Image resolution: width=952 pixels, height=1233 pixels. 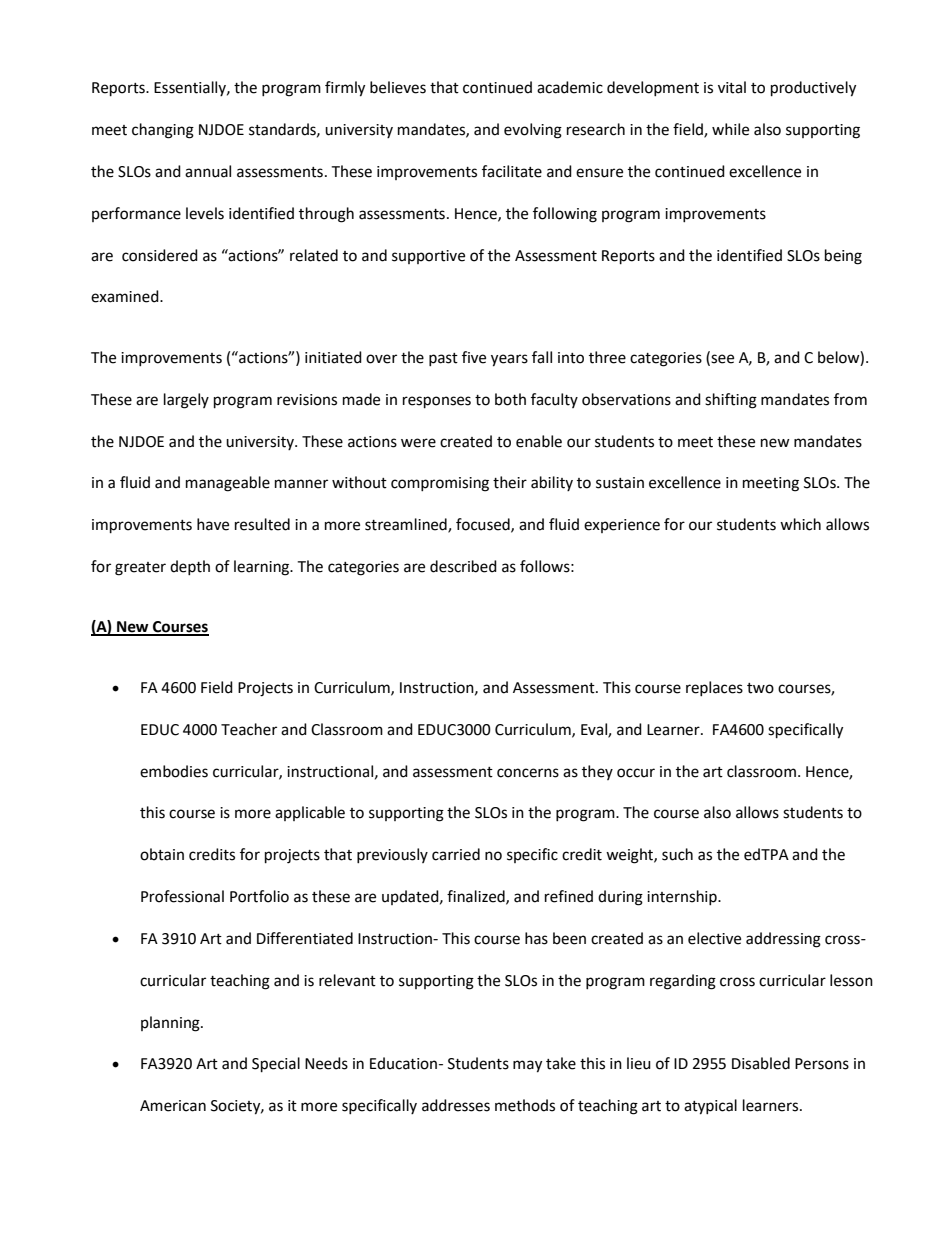 I want to click on evolving, so click(x=533, y=131).
